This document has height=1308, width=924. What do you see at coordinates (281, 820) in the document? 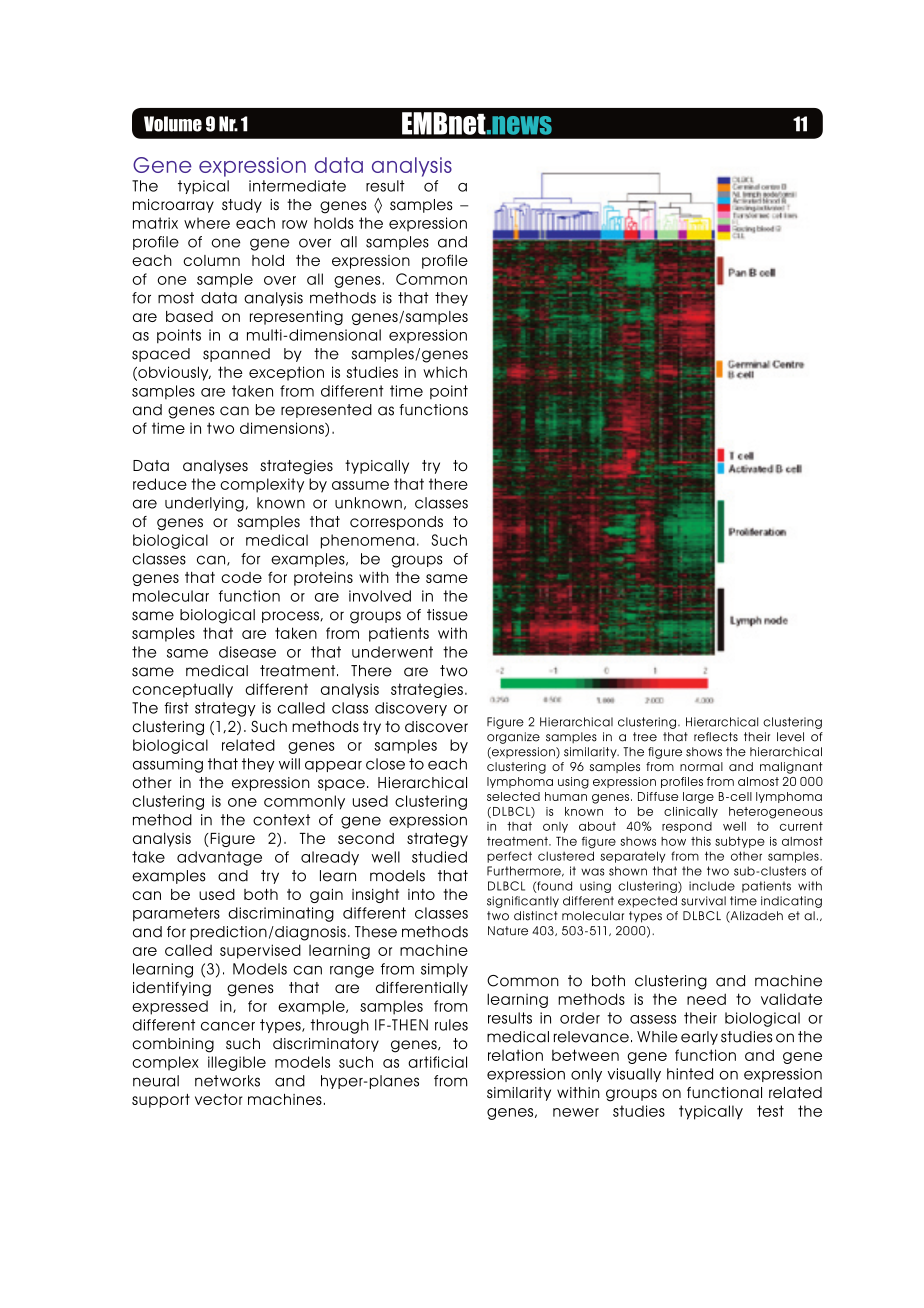
I see `context` at bounding box center [281, 820].
